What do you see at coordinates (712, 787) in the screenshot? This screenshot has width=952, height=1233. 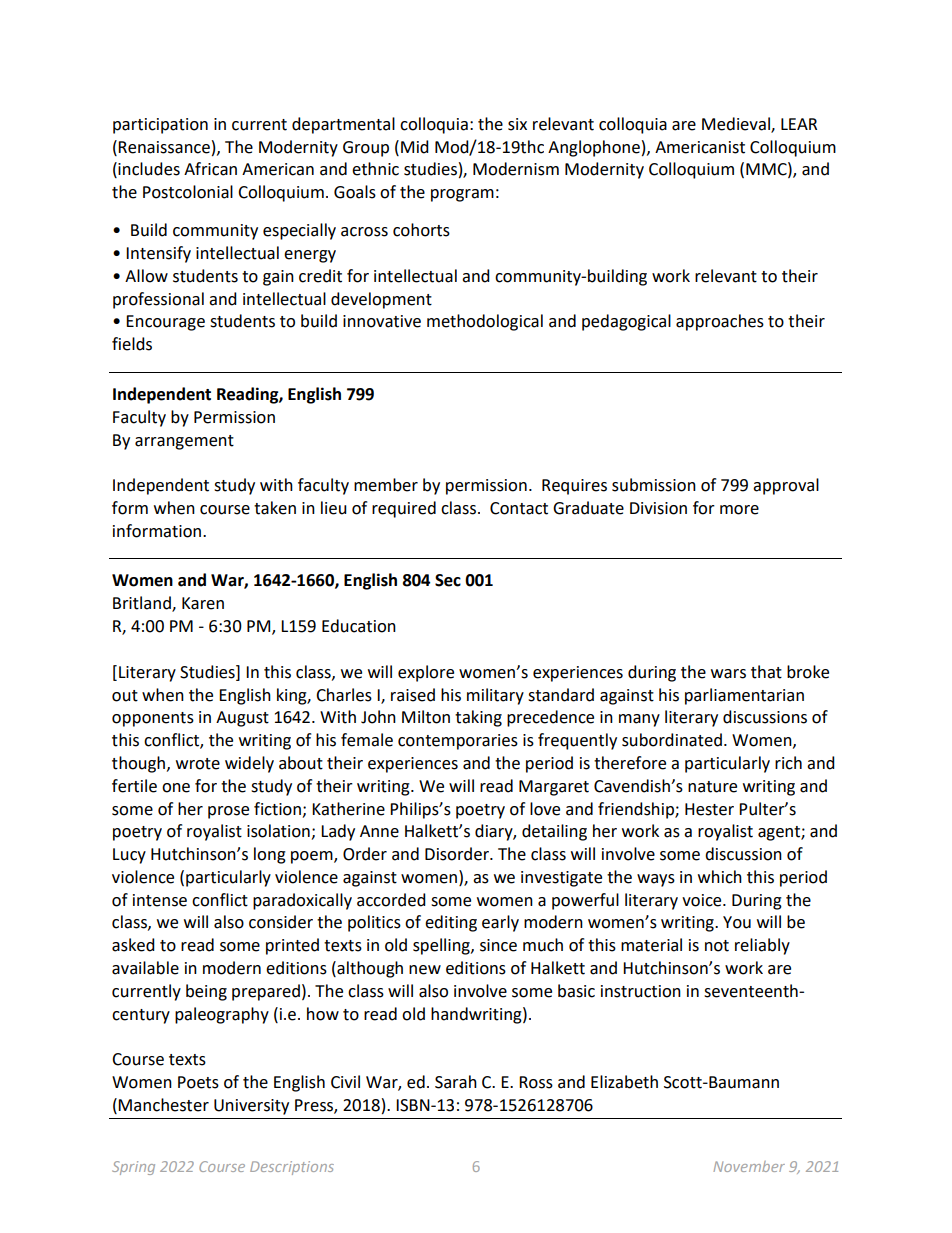 I see `nature` at bounding box center [712, 787].
